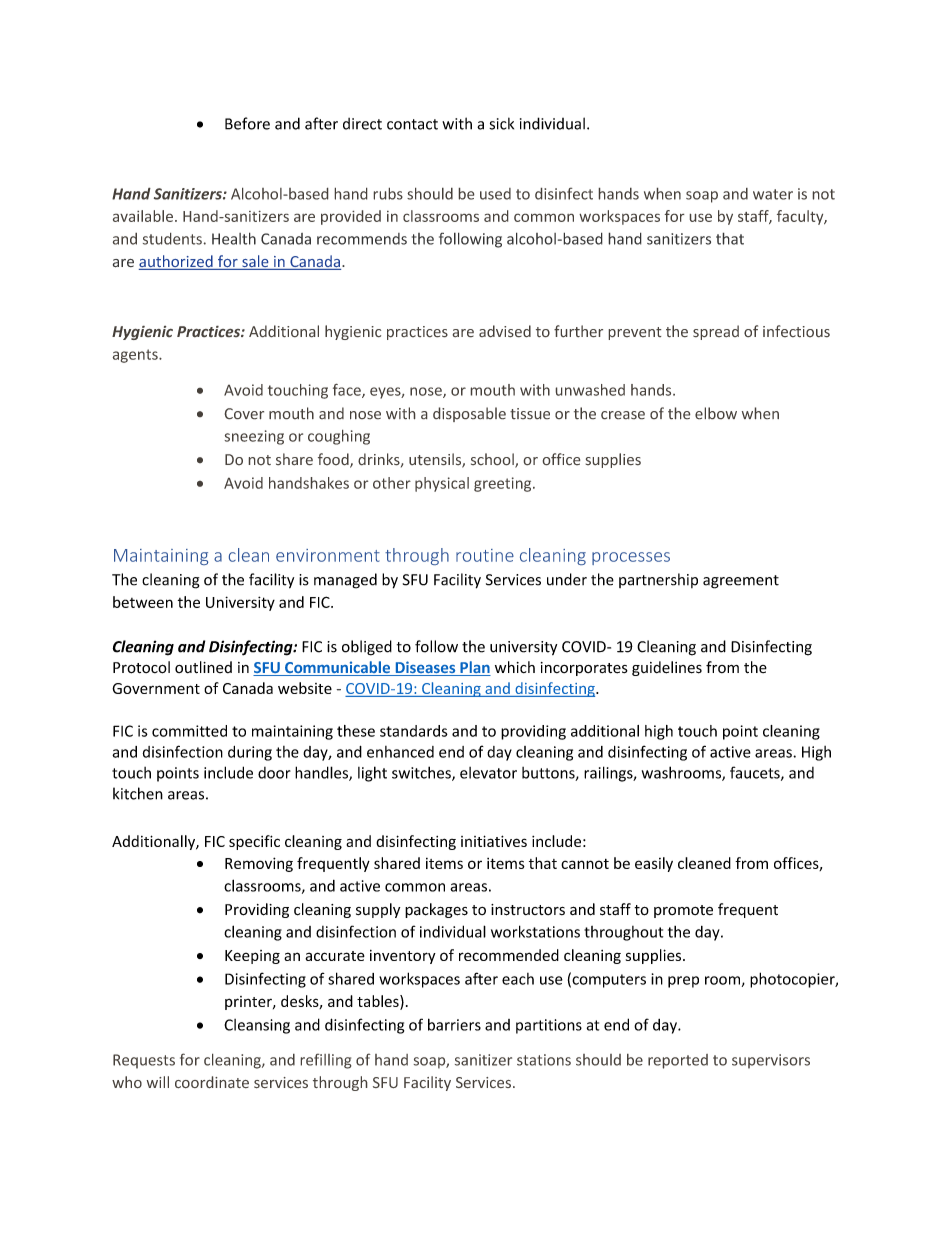  What do you see at coordinates (505, 331) in the page?
I see `advised` at bounding box center [505, 331].
